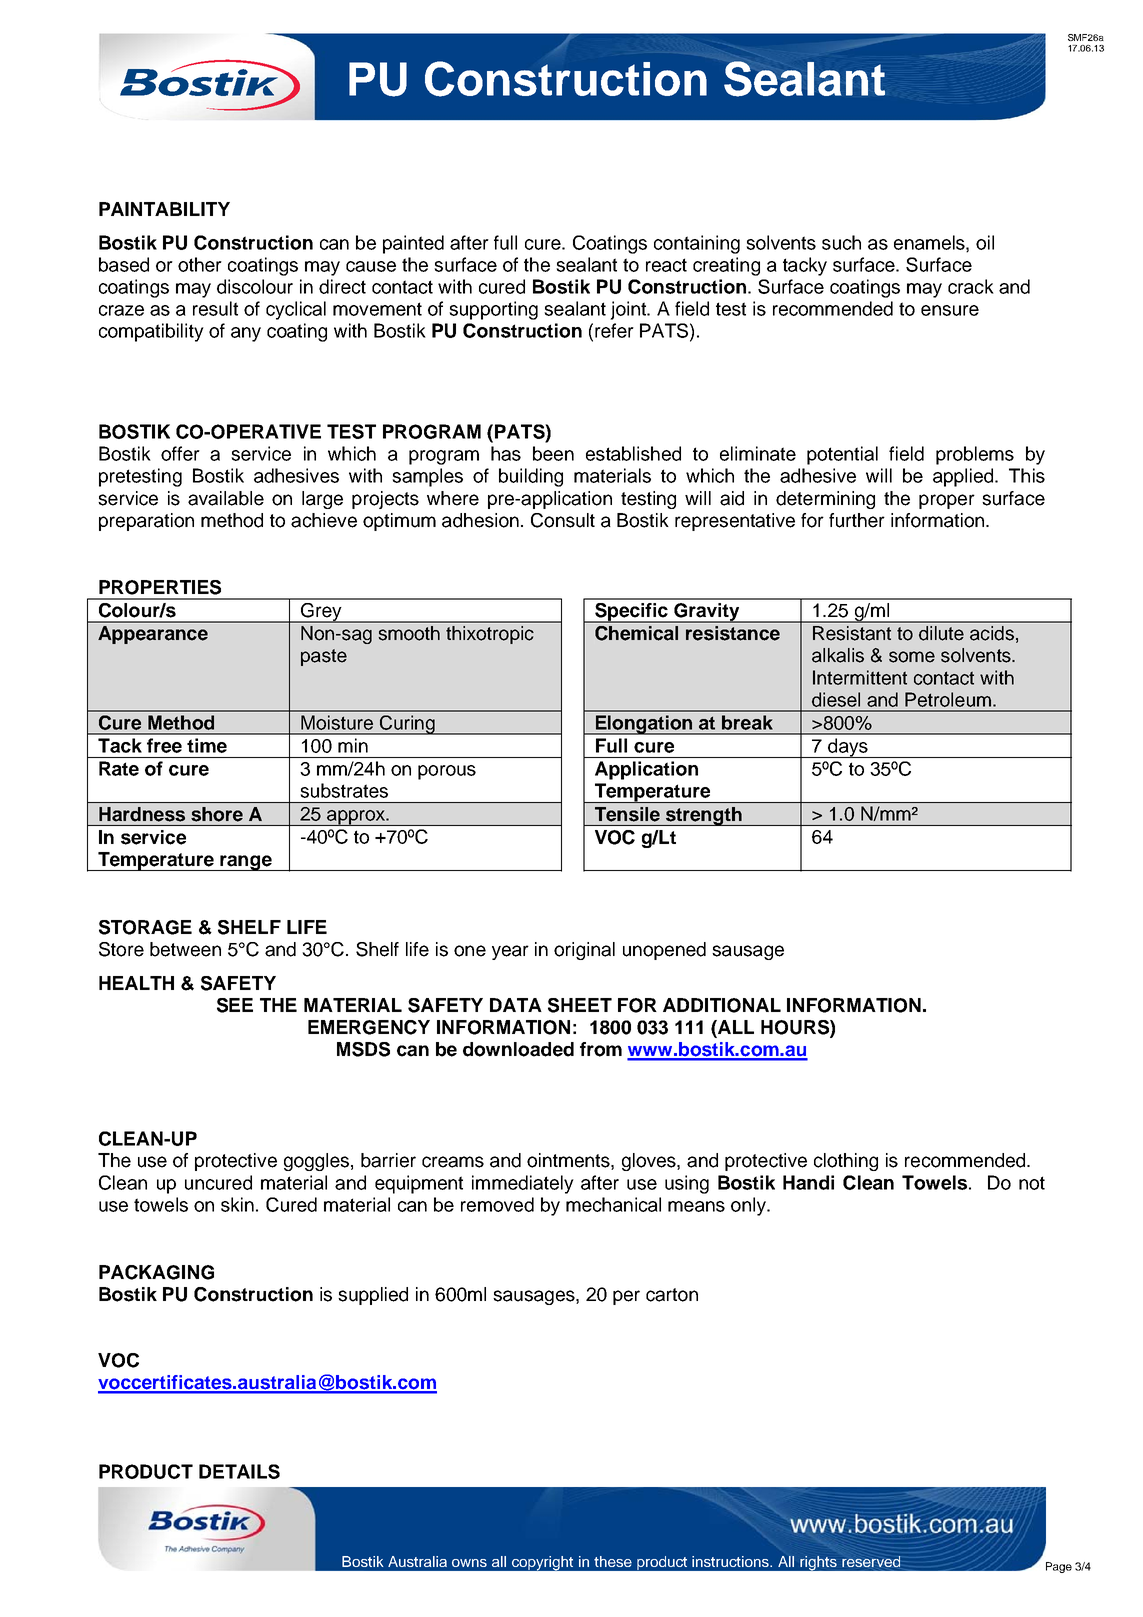  Describe the element at coordinates (215, 308) in the screenshot. I see `result` at that location.
